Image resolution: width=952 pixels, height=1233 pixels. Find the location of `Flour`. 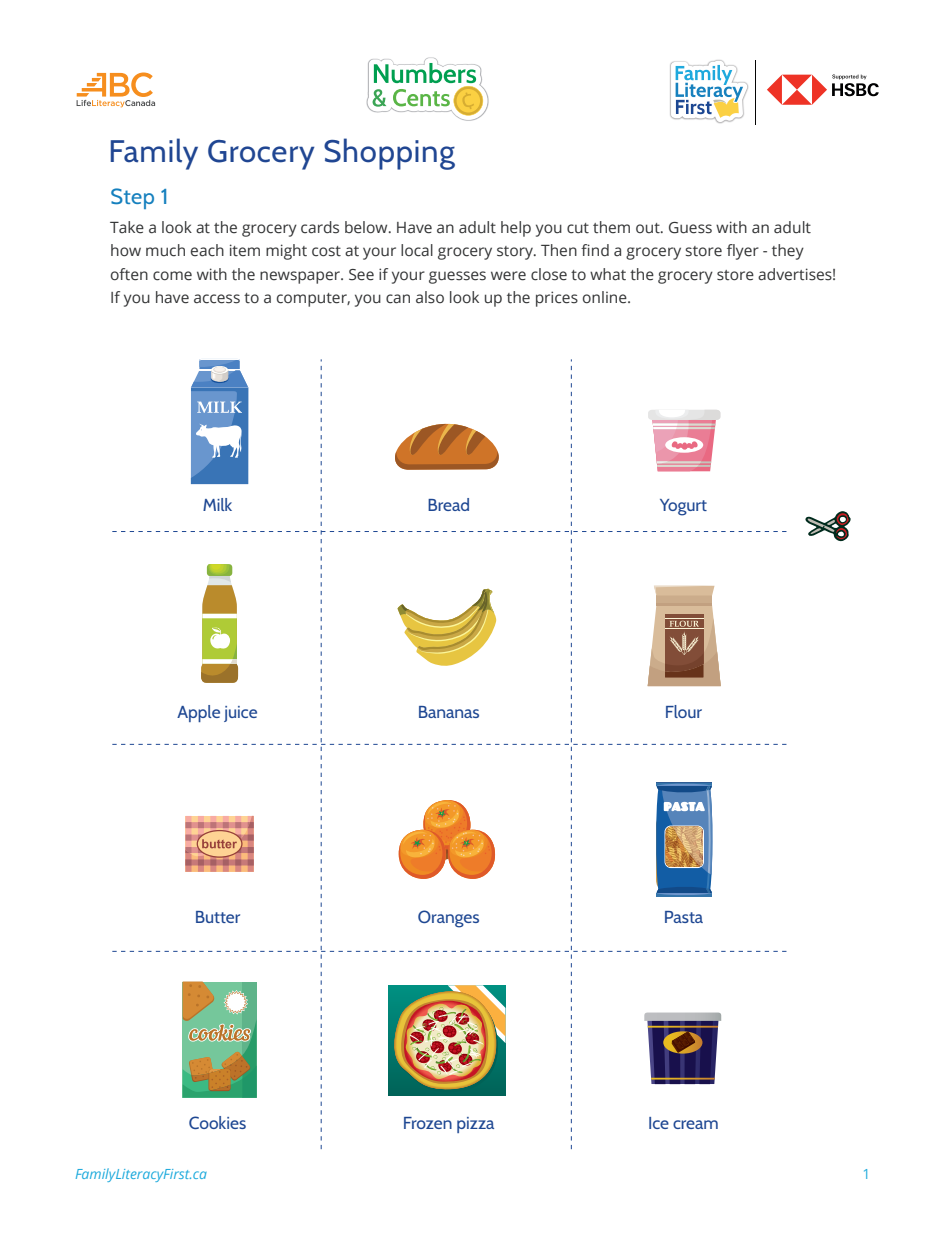

Flour is located at coordinates (684, 711).
